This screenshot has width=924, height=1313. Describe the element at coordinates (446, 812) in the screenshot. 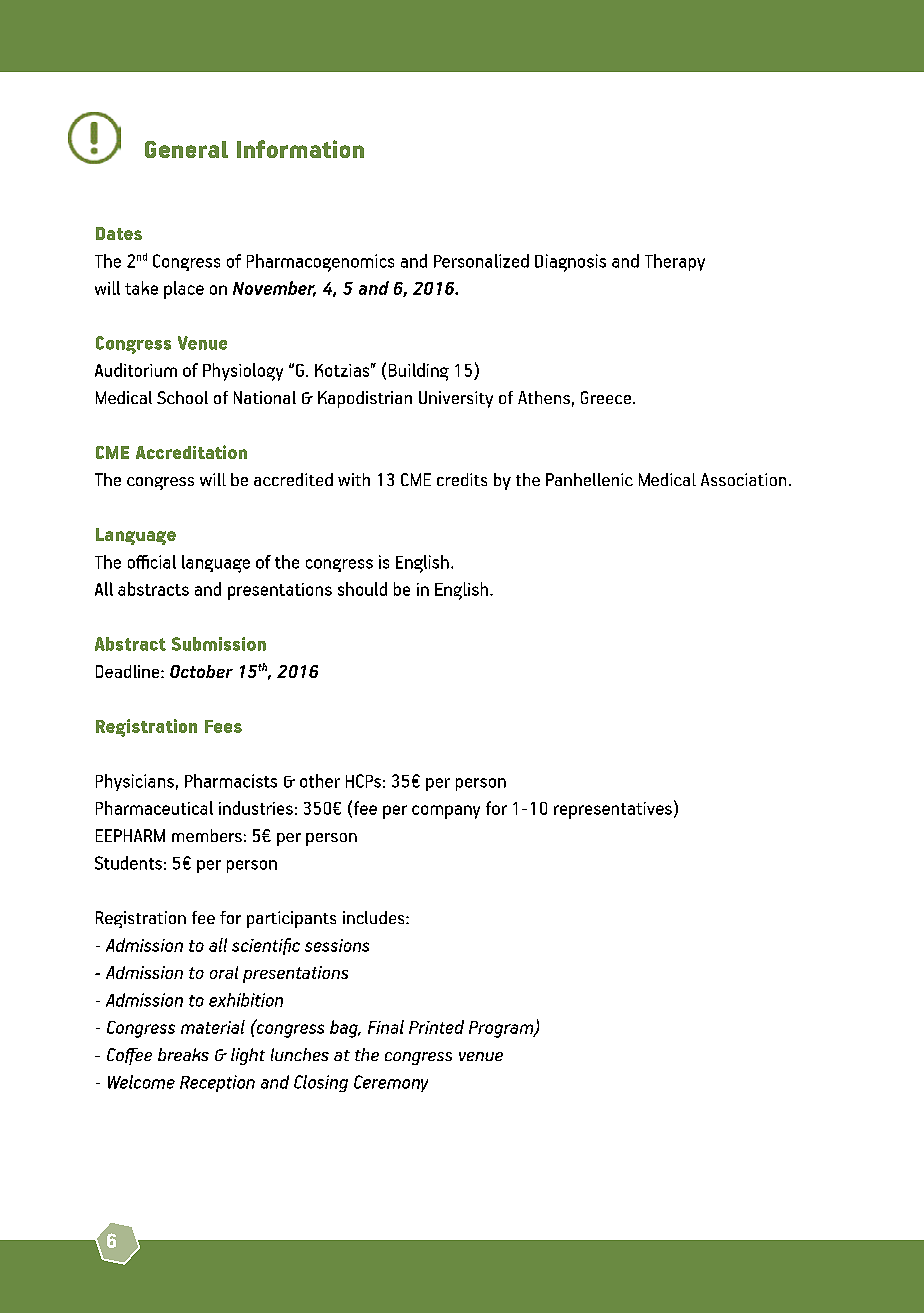

I see `company` at that location.
